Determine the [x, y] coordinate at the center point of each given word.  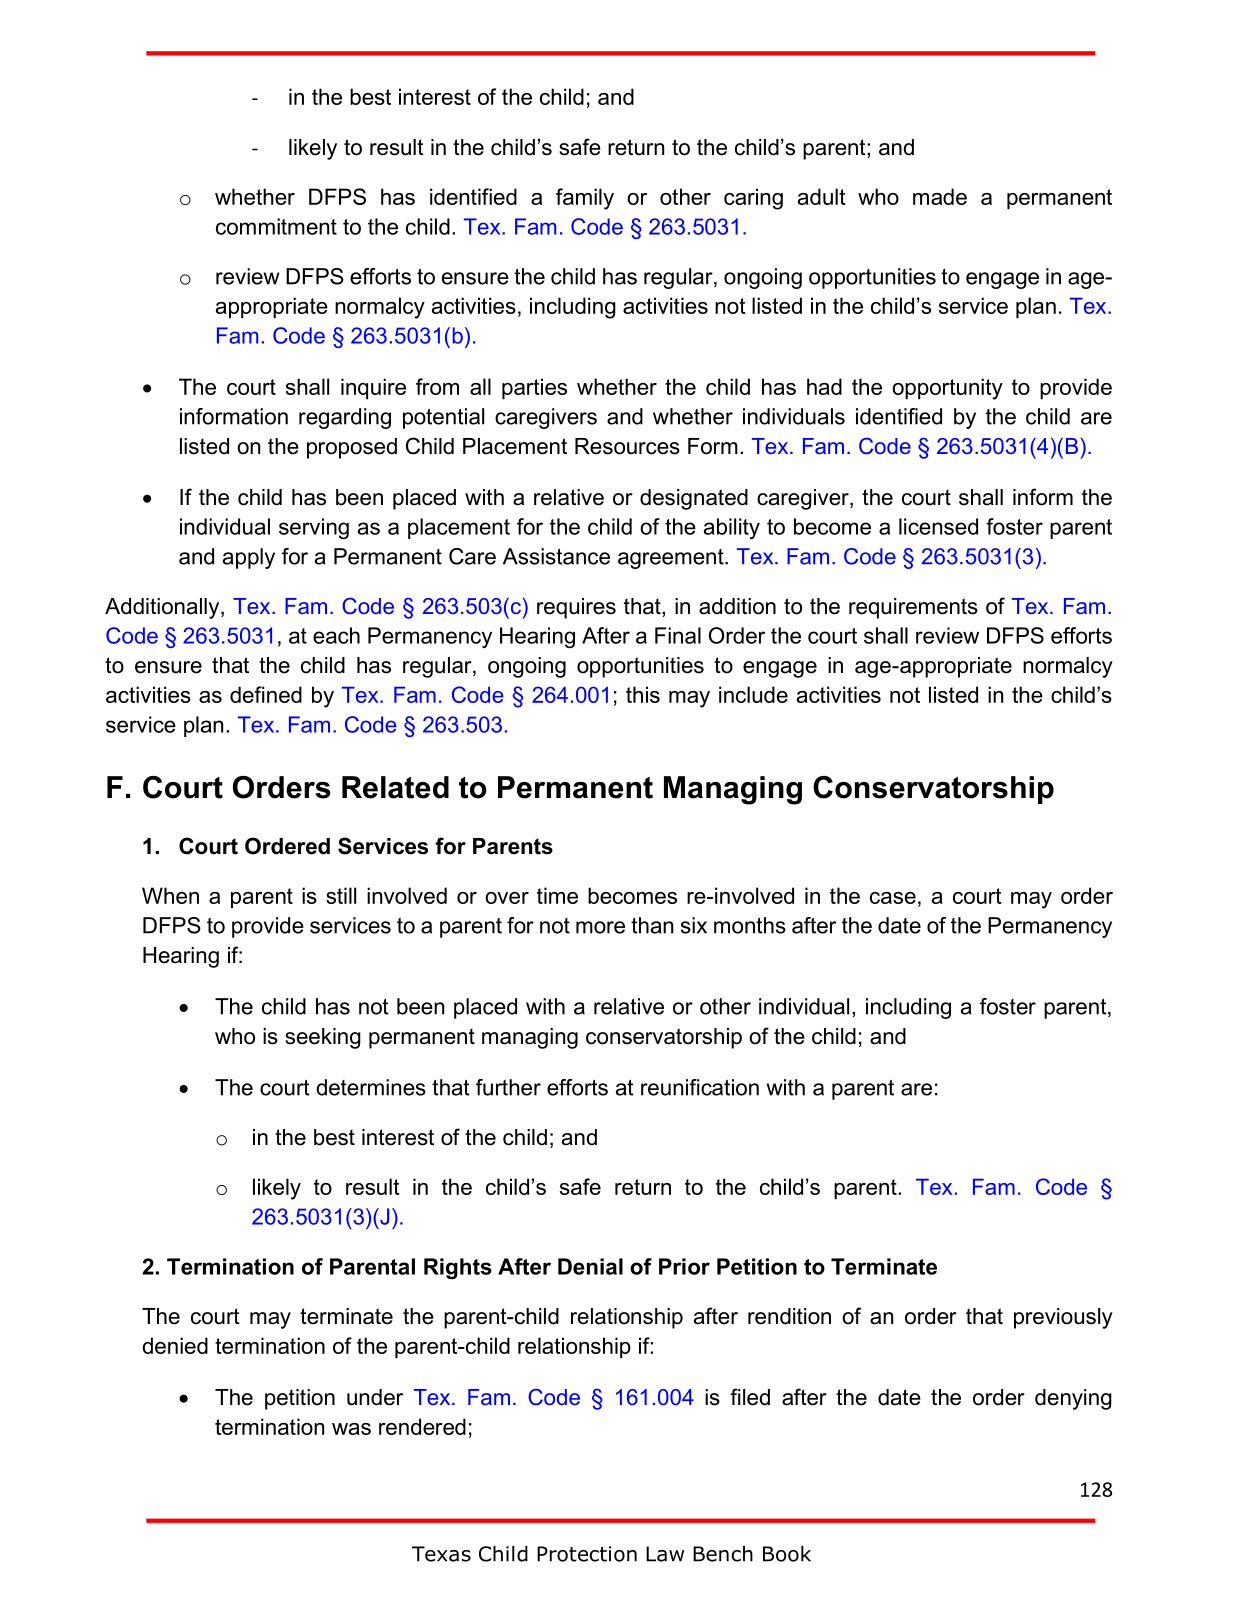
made [940, 196]
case [893, 898]
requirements [913, 608]
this [643, 694]
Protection [587, 1554]
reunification [700, 1087]
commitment [276, 226]
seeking [323, 1038]
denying [1073, 1399]
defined [266, 694]
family [585, 199]
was [351, 1429]
